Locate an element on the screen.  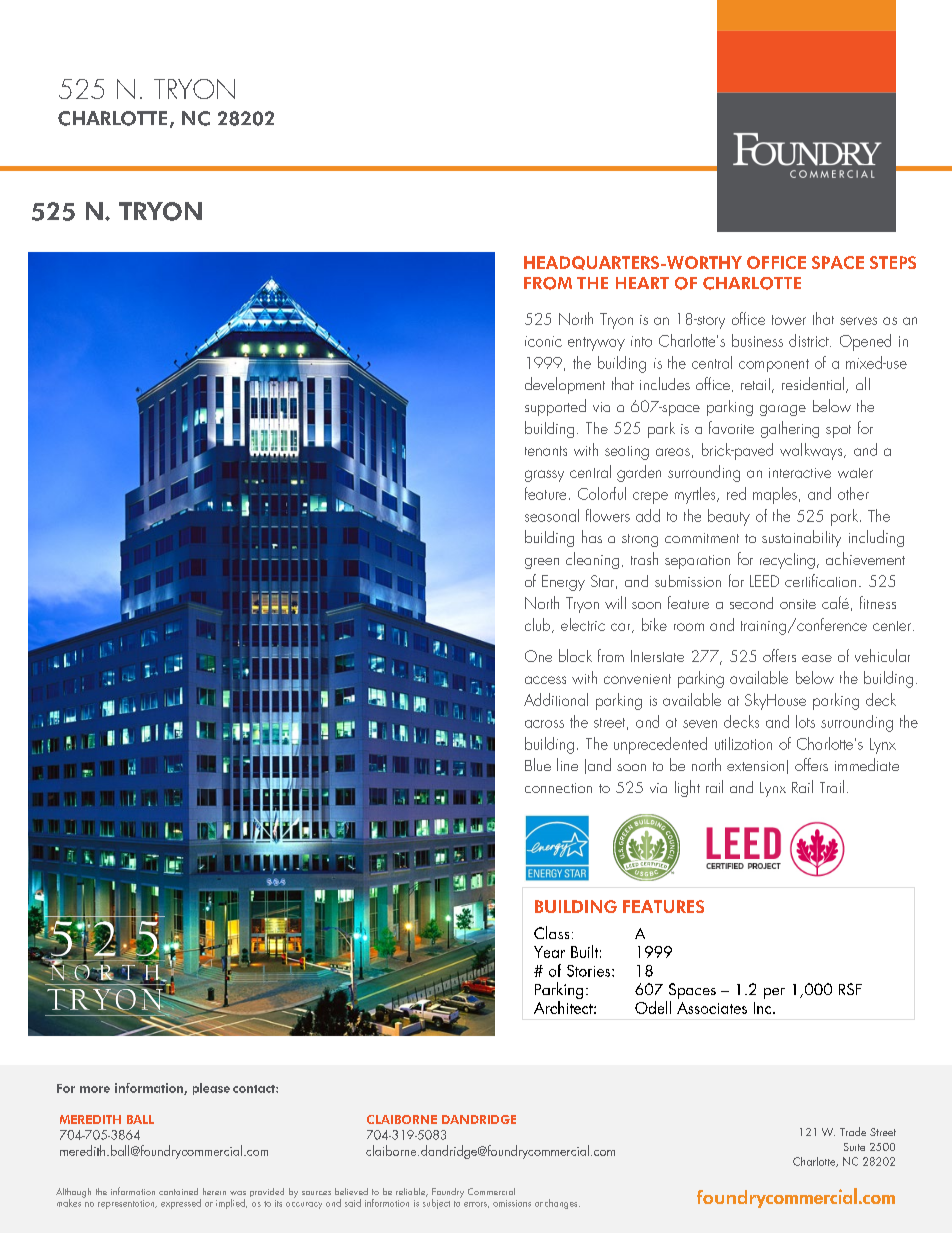
tower is located at coordinates (789, 320).
